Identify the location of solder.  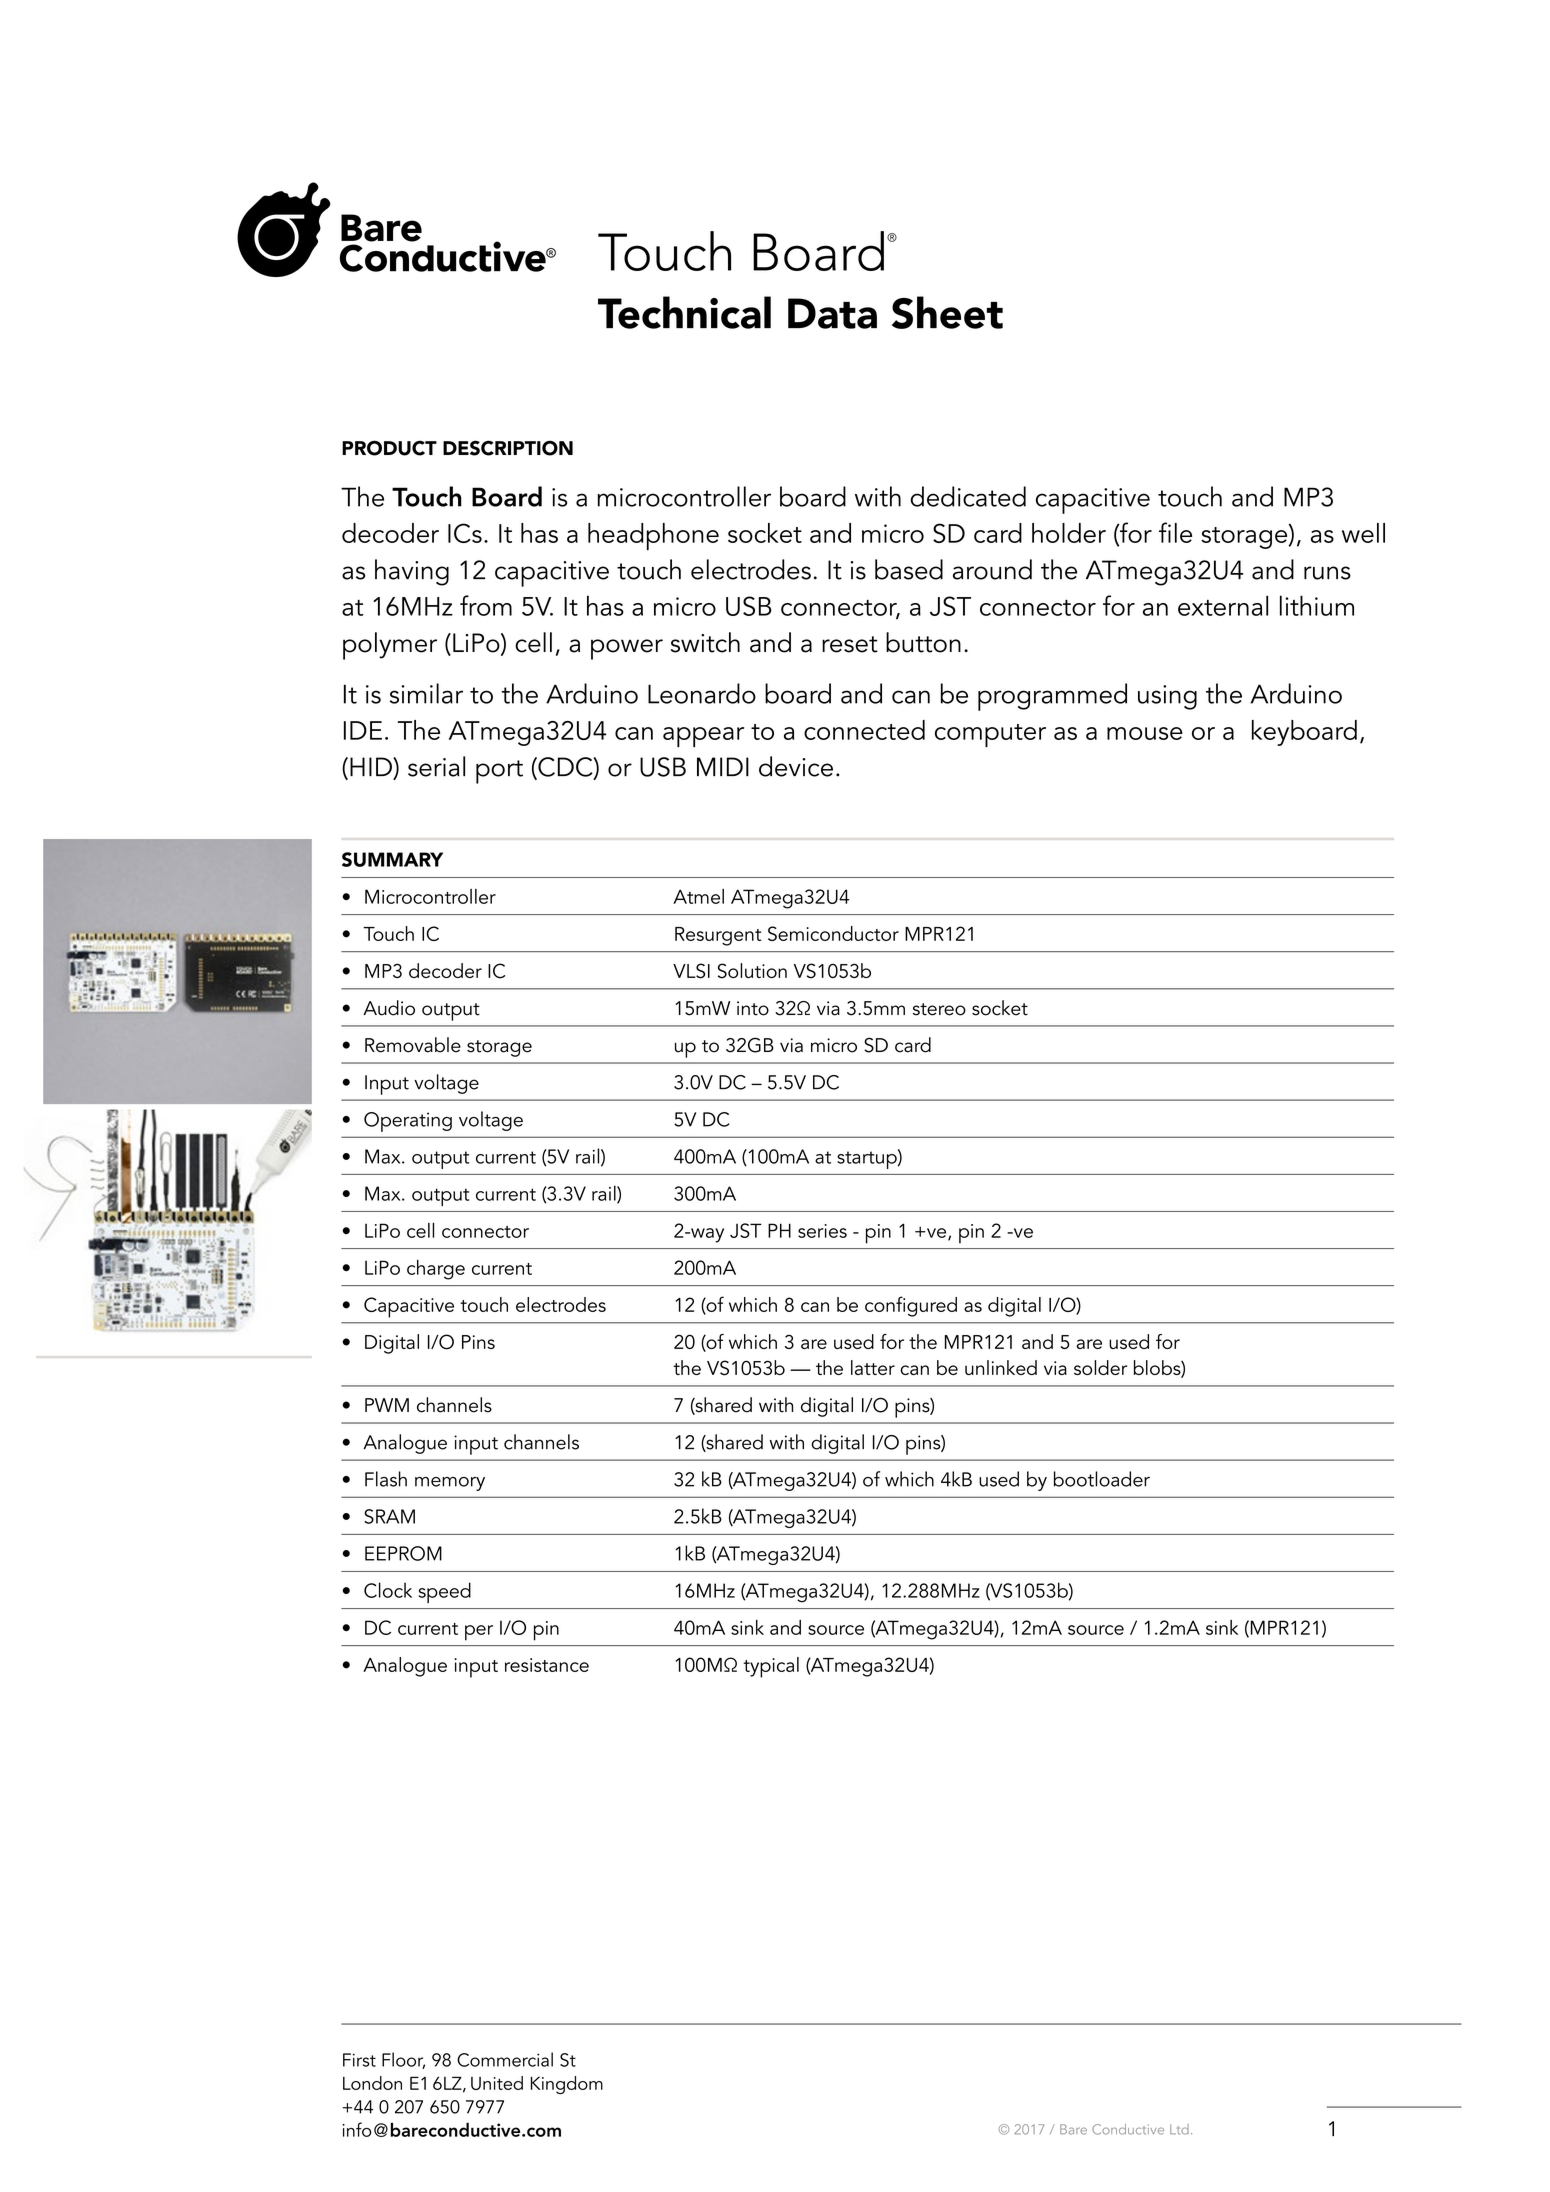
(1100, 1367).
